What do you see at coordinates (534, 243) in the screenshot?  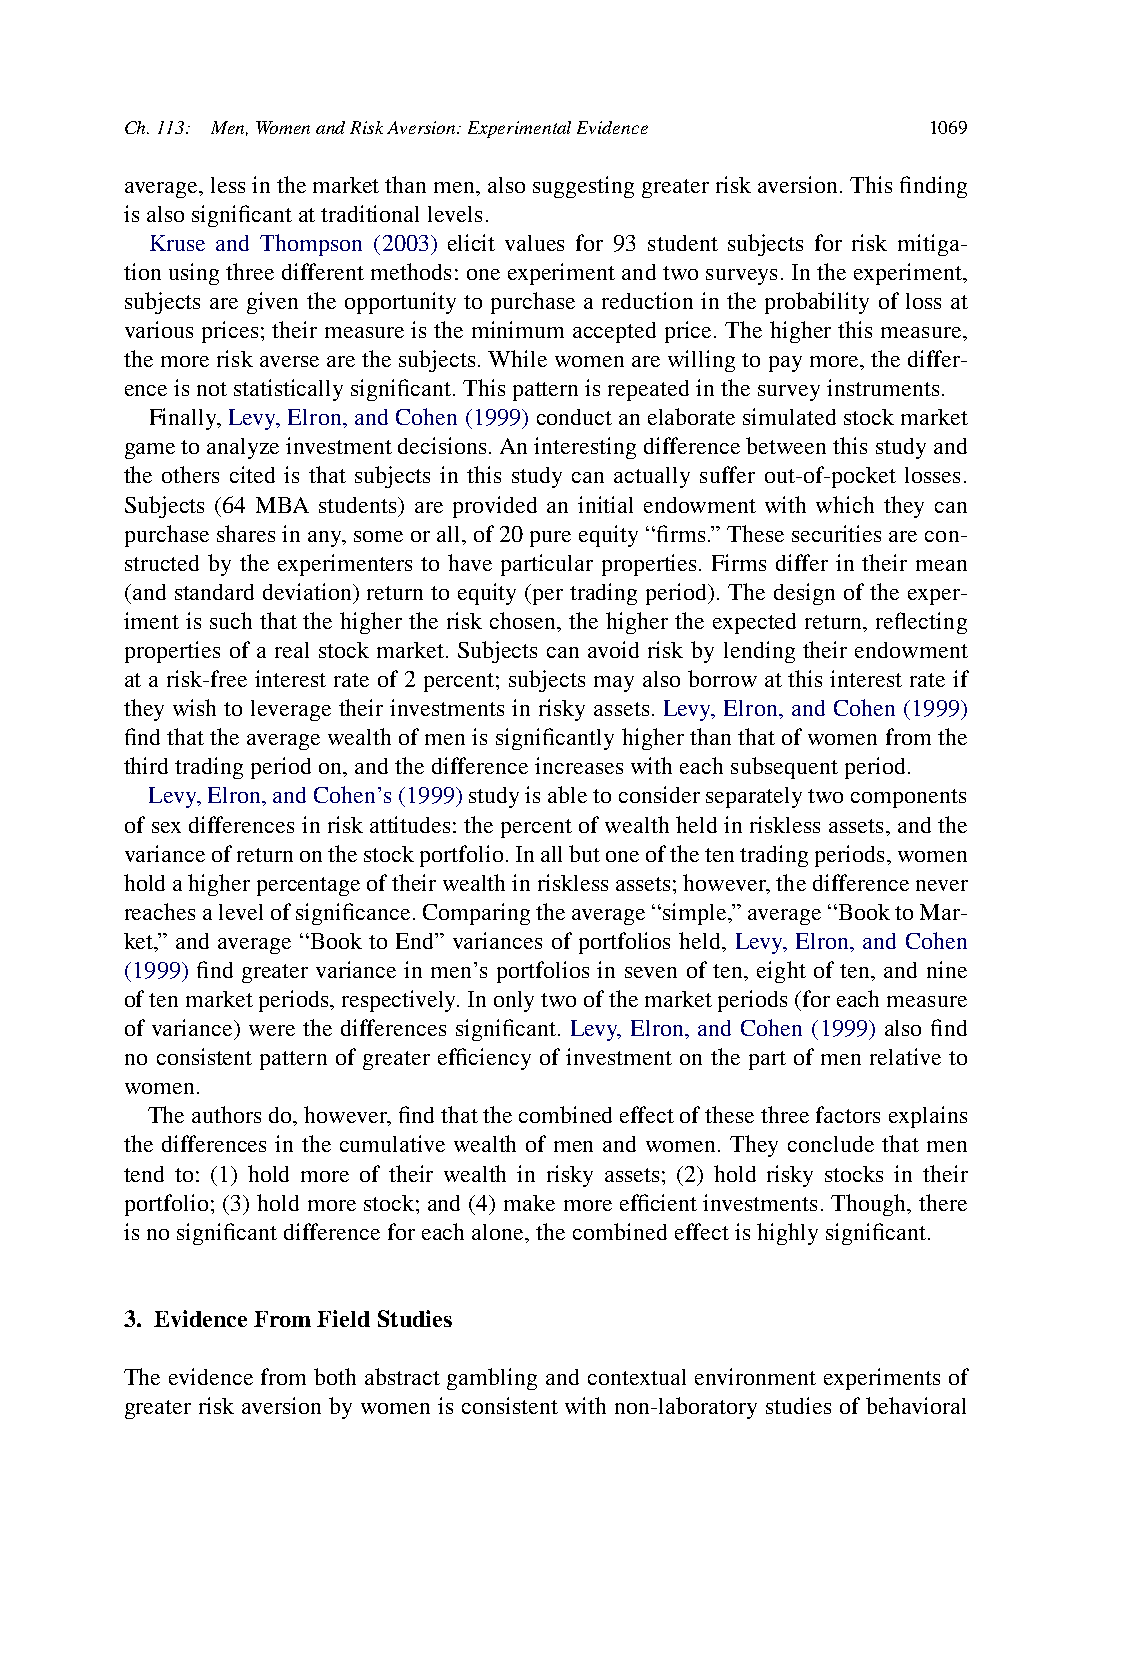 I see `values` at bounding box center [534, 243].
